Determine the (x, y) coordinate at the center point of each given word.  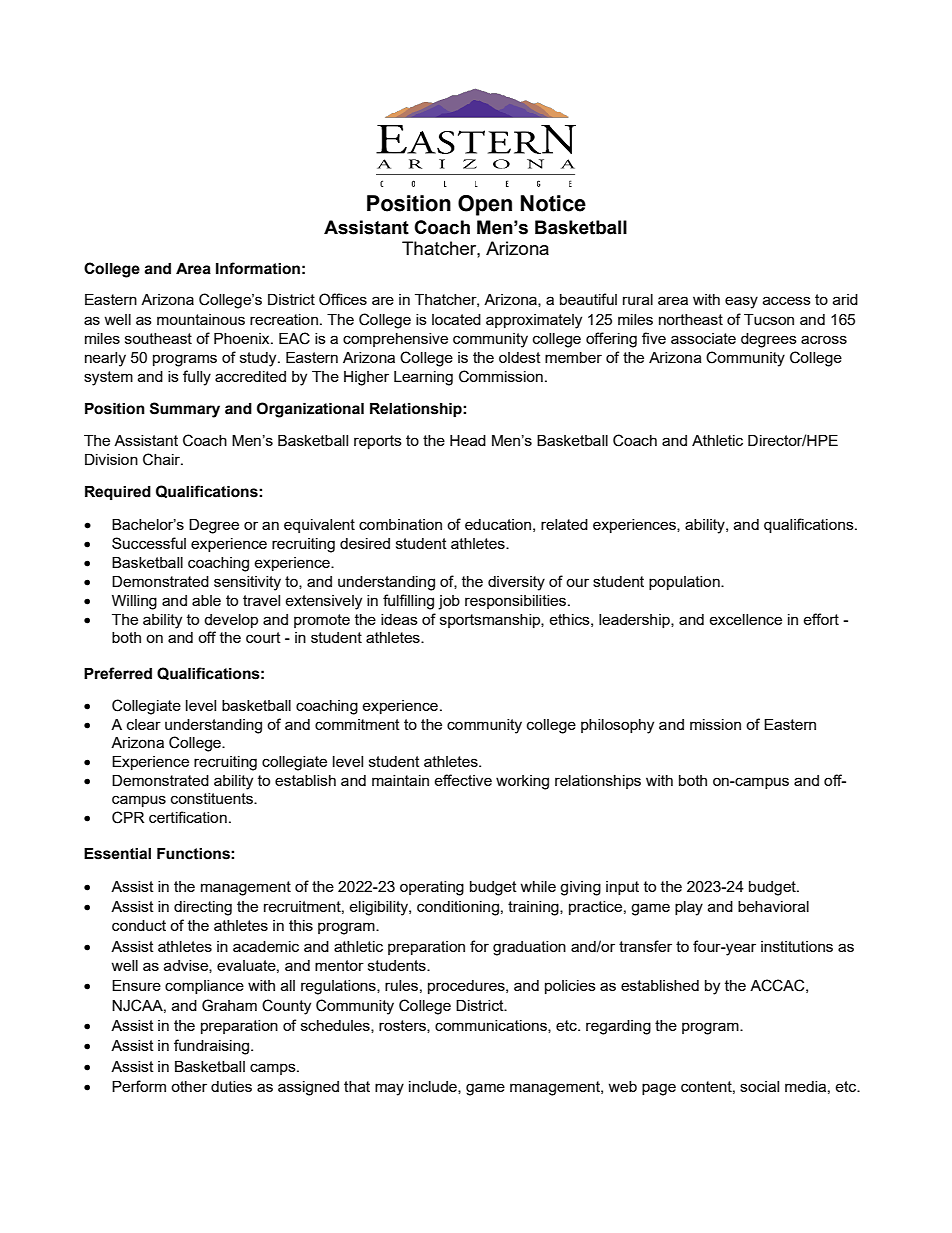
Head (468, 440)
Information (258, 268)
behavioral (773, 906)
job (449, 602)
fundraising (211, 1047)
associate (703, 338)
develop (231, 621)
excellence (745, 619)
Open (485, 205)
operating (432, 888)
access (787, 300)
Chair (162, 459)
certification (188, 817)
